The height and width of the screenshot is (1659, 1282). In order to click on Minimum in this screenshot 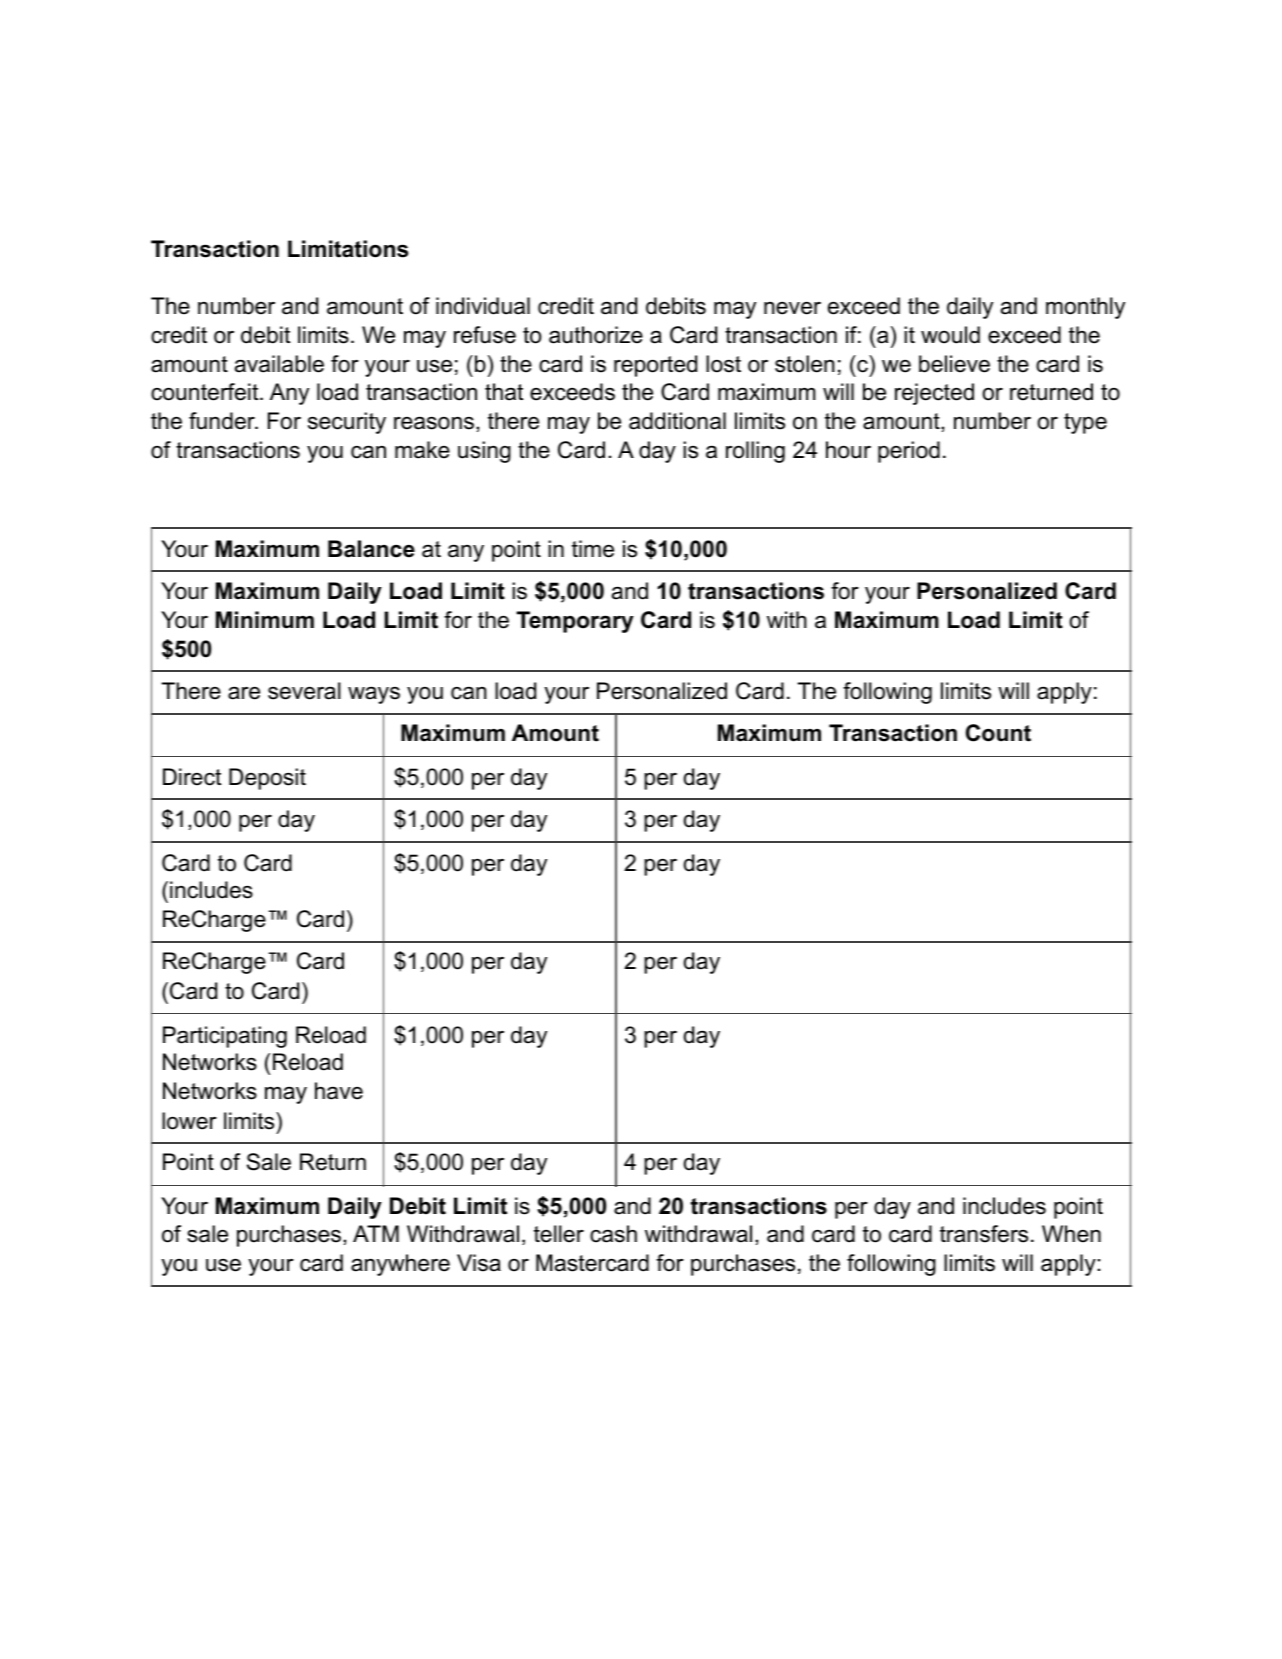, I will do `click(265, 620)`.
